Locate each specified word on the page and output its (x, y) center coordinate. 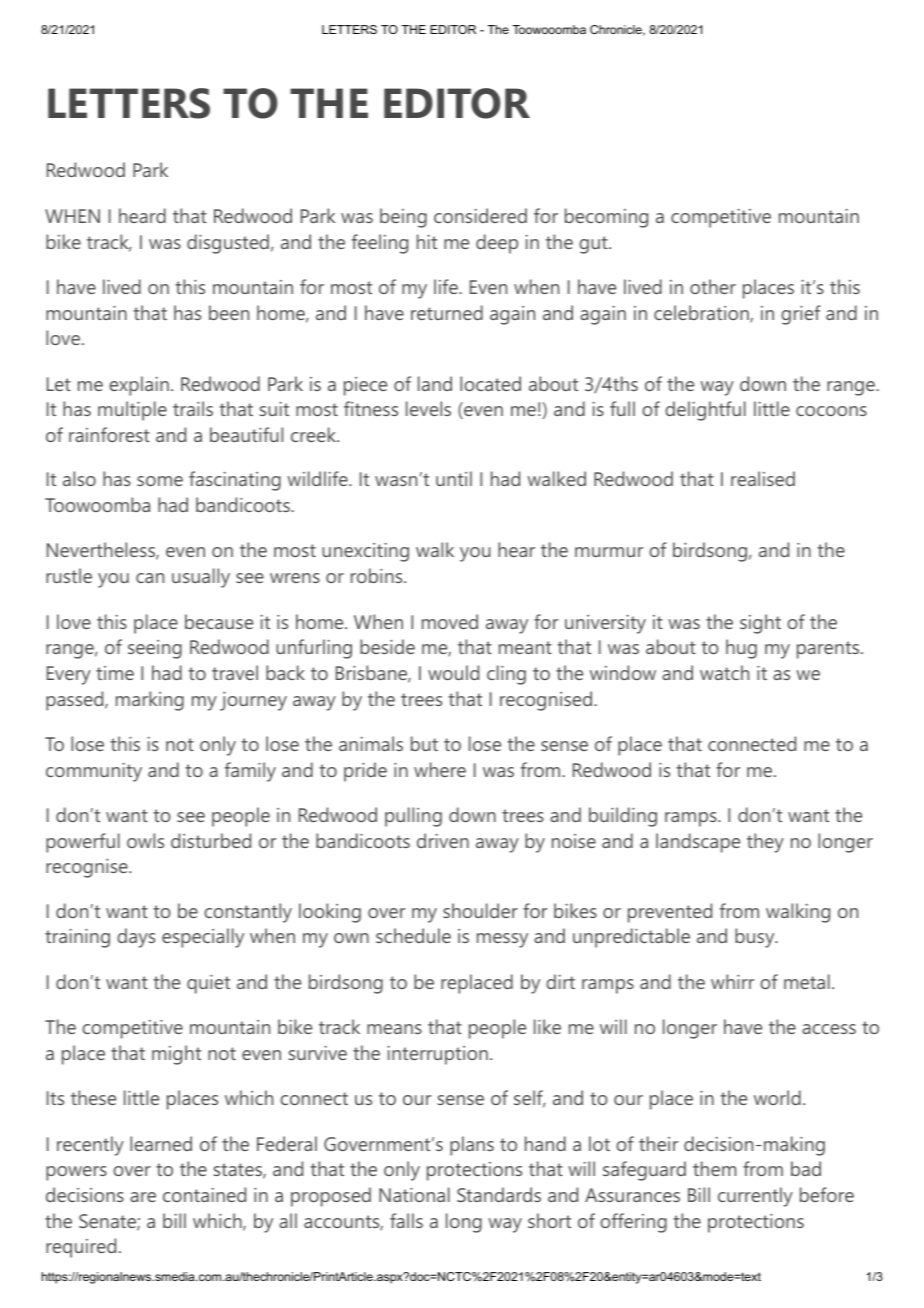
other (713, 286)
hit (427, 241)
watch (724, 672)
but (424, 743)
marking (150, 701)
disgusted (228, 244)
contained (204, 1194)
